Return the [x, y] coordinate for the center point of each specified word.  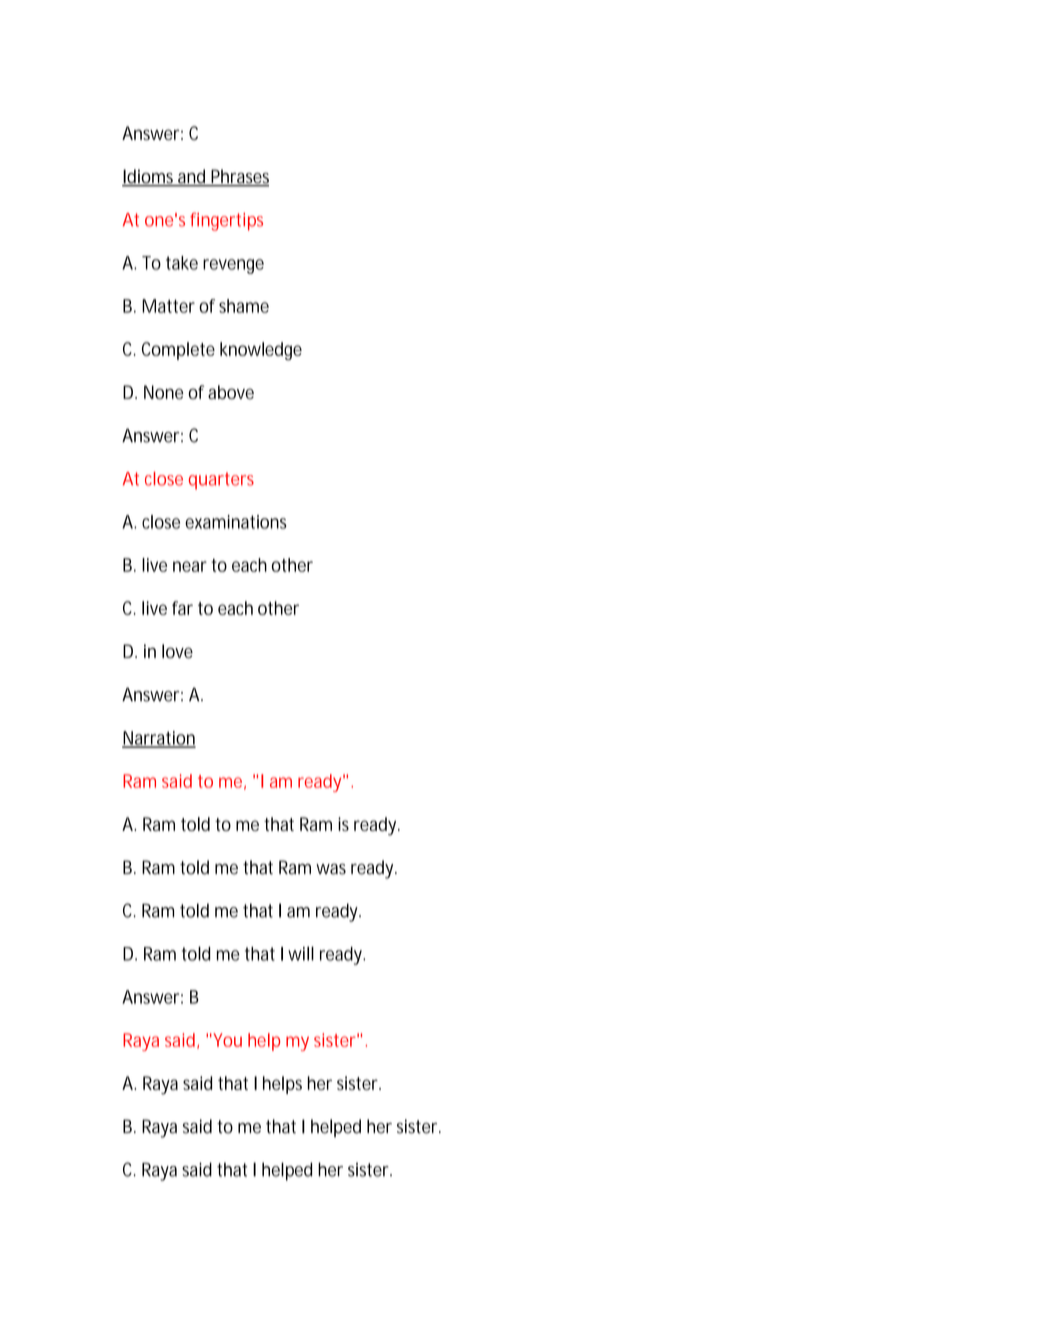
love [177, 651]
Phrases [239, 177]
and [192, 177]
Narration [159, 739]
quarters [221, 481]
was [331, 869]
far [182, 608]
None [164, 392]
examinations [236, 522]
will [301, 953]
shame [244, 306]
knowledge [261, 351]
